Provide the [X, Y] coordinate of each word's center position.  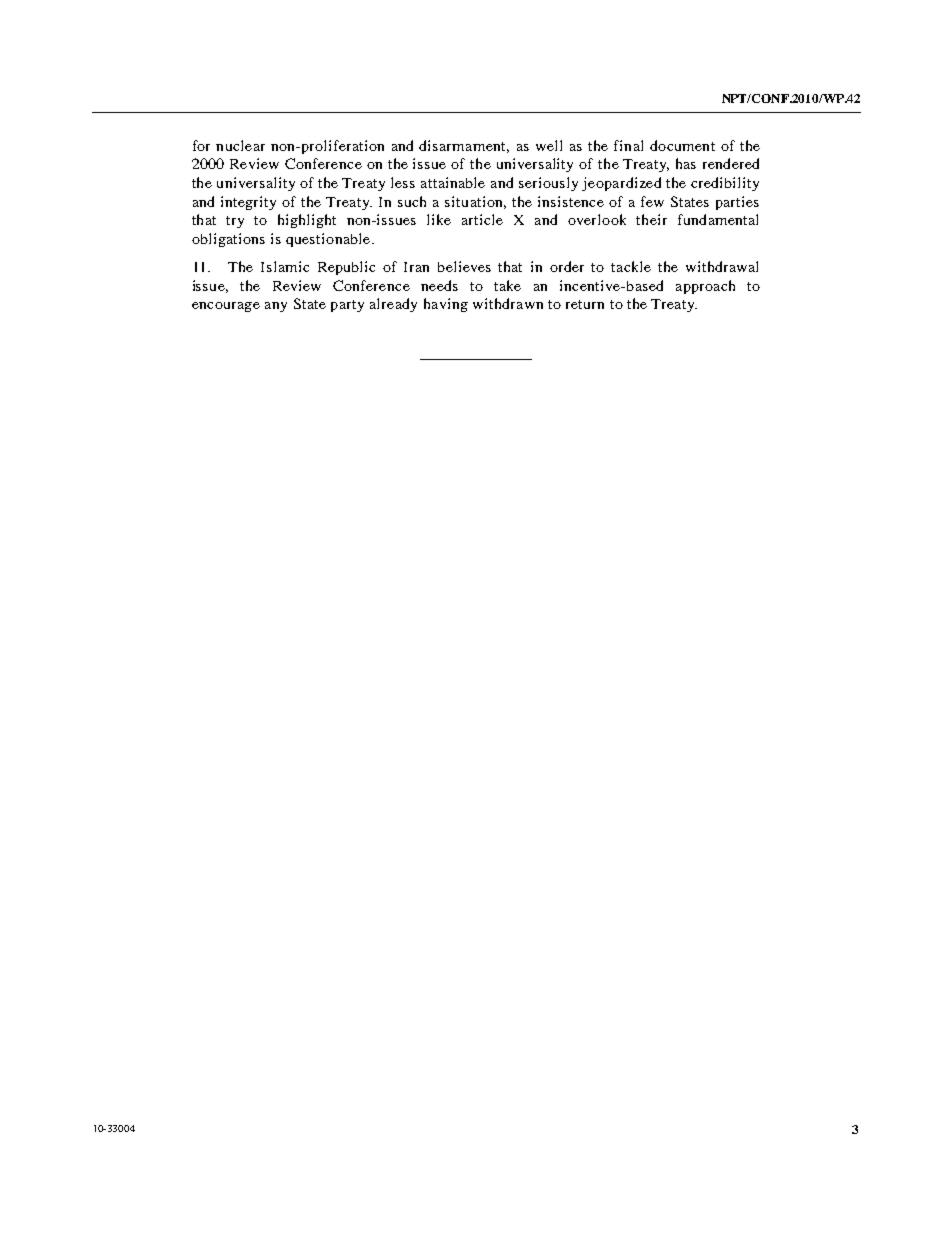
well [549, 145]
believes [464, 266]
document [682, 145]
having [446, 305]
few [652, 201]
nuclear [240, 145]
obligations [228, 240]
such [412, 201]
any [276, 307]
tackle [631, 266]
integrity [248, 203]
